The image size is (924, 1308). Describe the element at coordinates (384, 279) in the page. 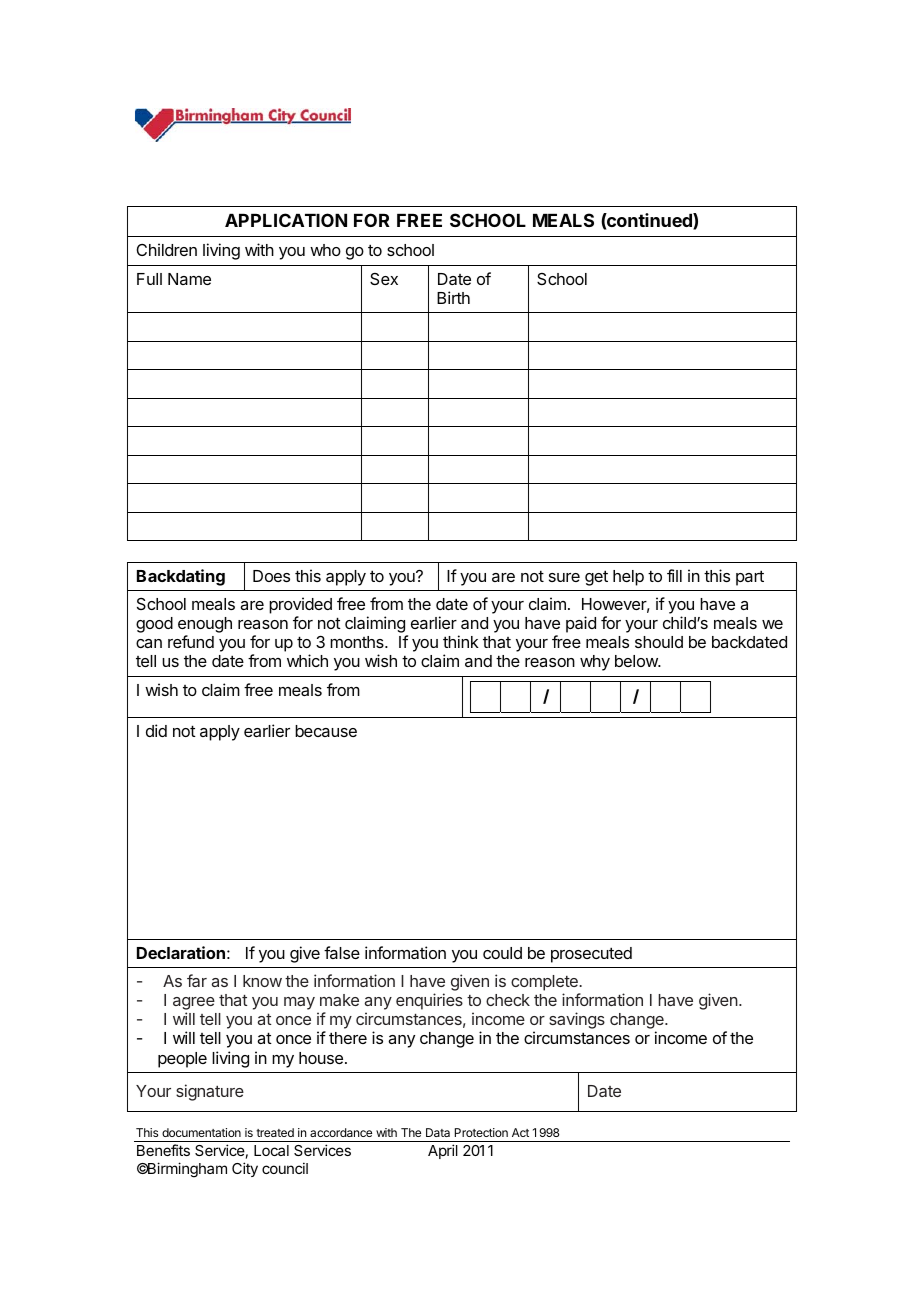

I see `Sex` at that location.
